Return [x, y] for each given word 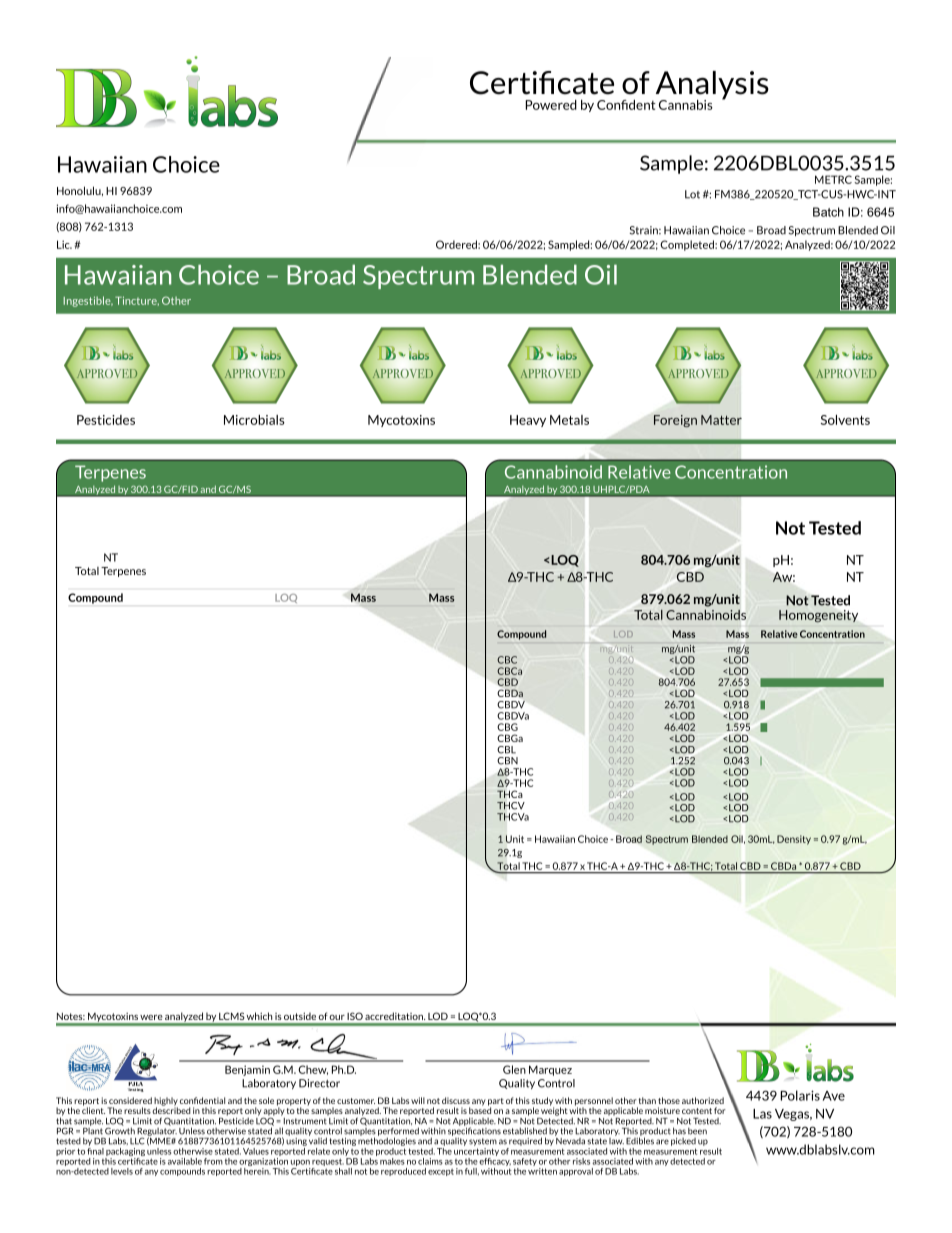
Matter [721, 420]
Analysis [711, 86]
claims [430, 1161]
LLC [137, 1141]
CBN [507, 761]
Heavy [528, 421]
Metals [569, 420]
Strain [645, 230]
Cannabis [686, 105]
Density [794, 840]
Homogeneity [818, 616]
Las [762, 1114]
